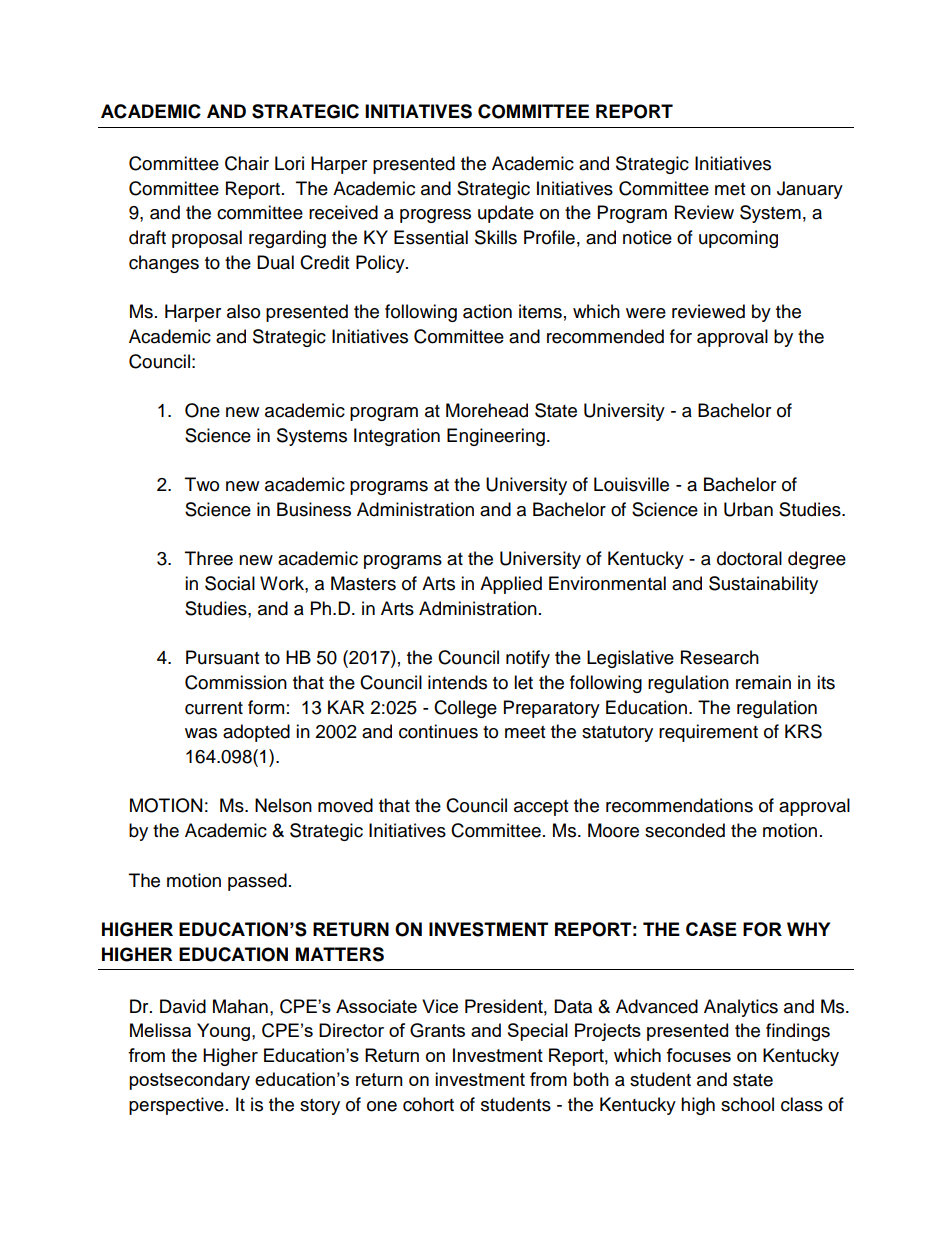 The height and width of the screenshot is (1233, 952). What do you see at coordinates (257, 882) in the screenshot?
I see `passed` at bounding box center [257, 882].
